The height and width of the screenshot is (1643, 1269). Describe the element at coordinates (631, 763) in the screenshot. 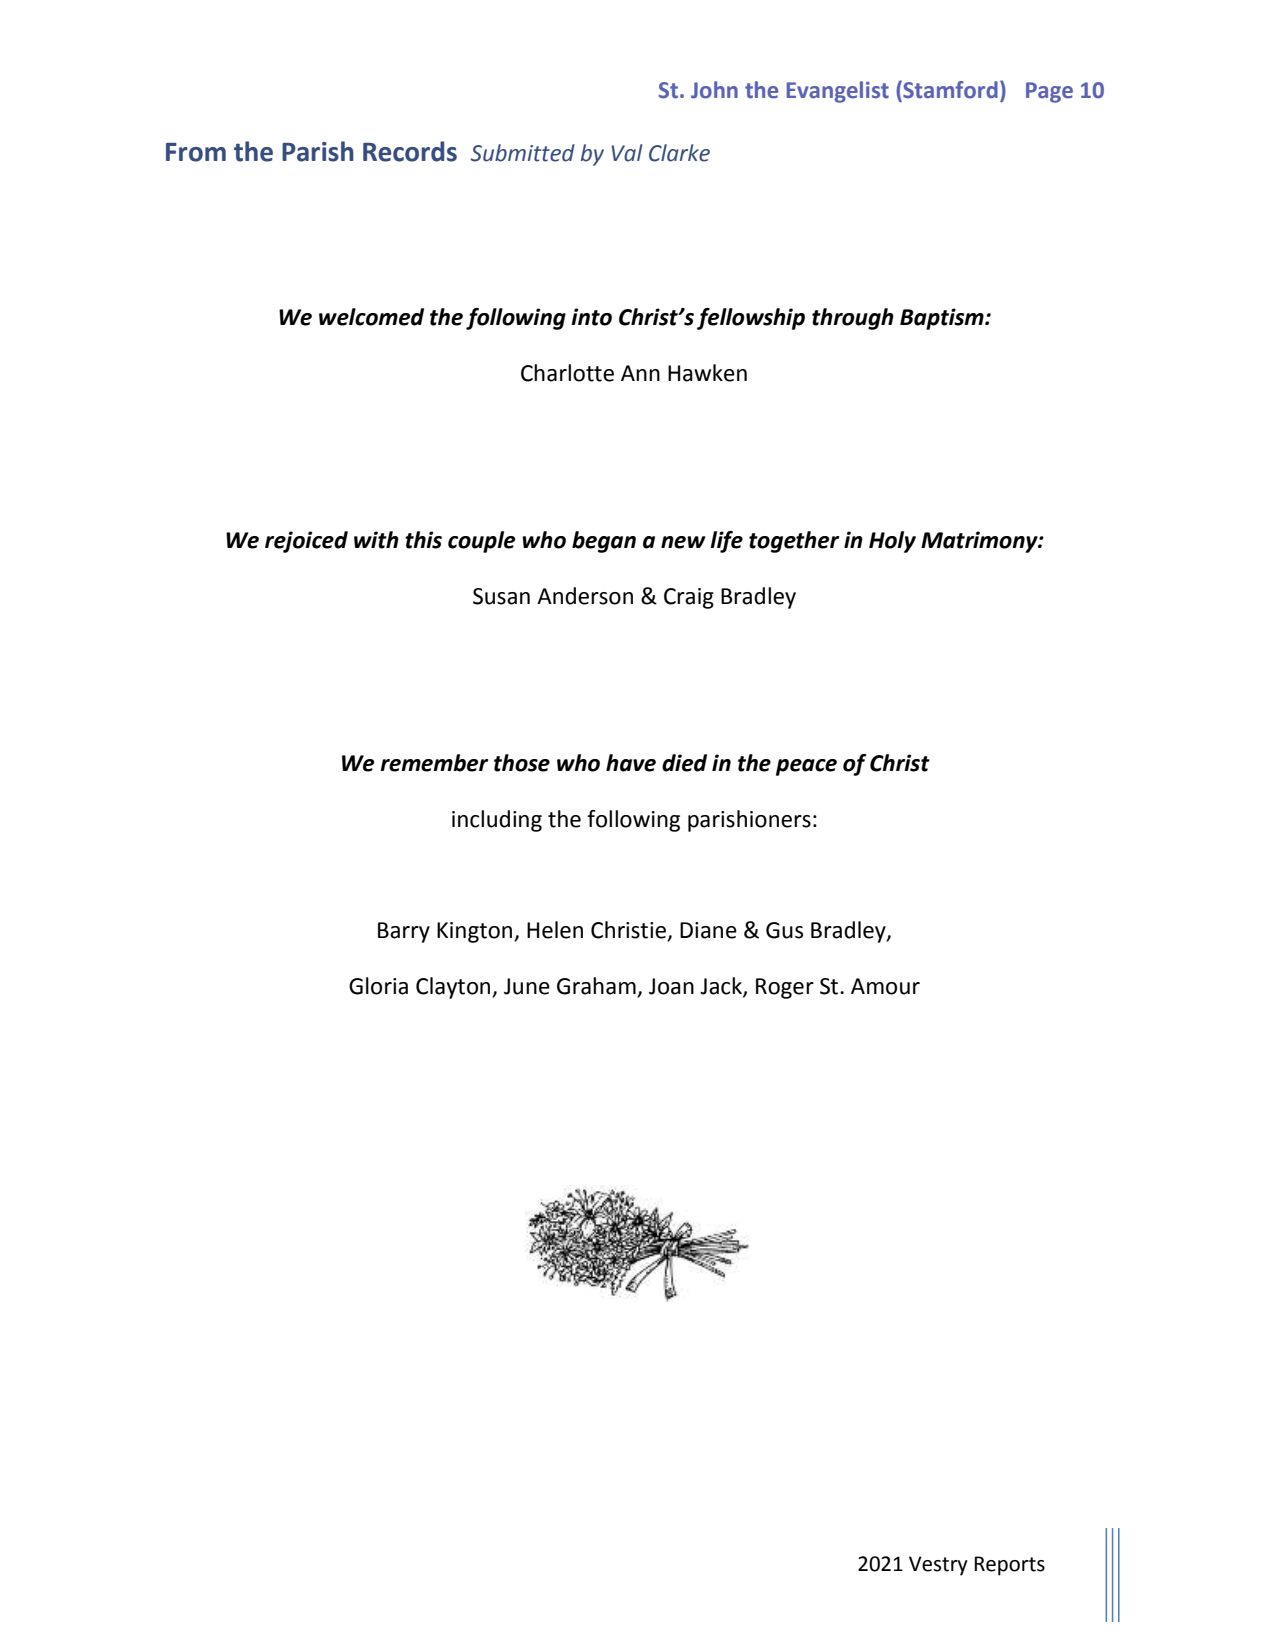

I see `have` at that location.
